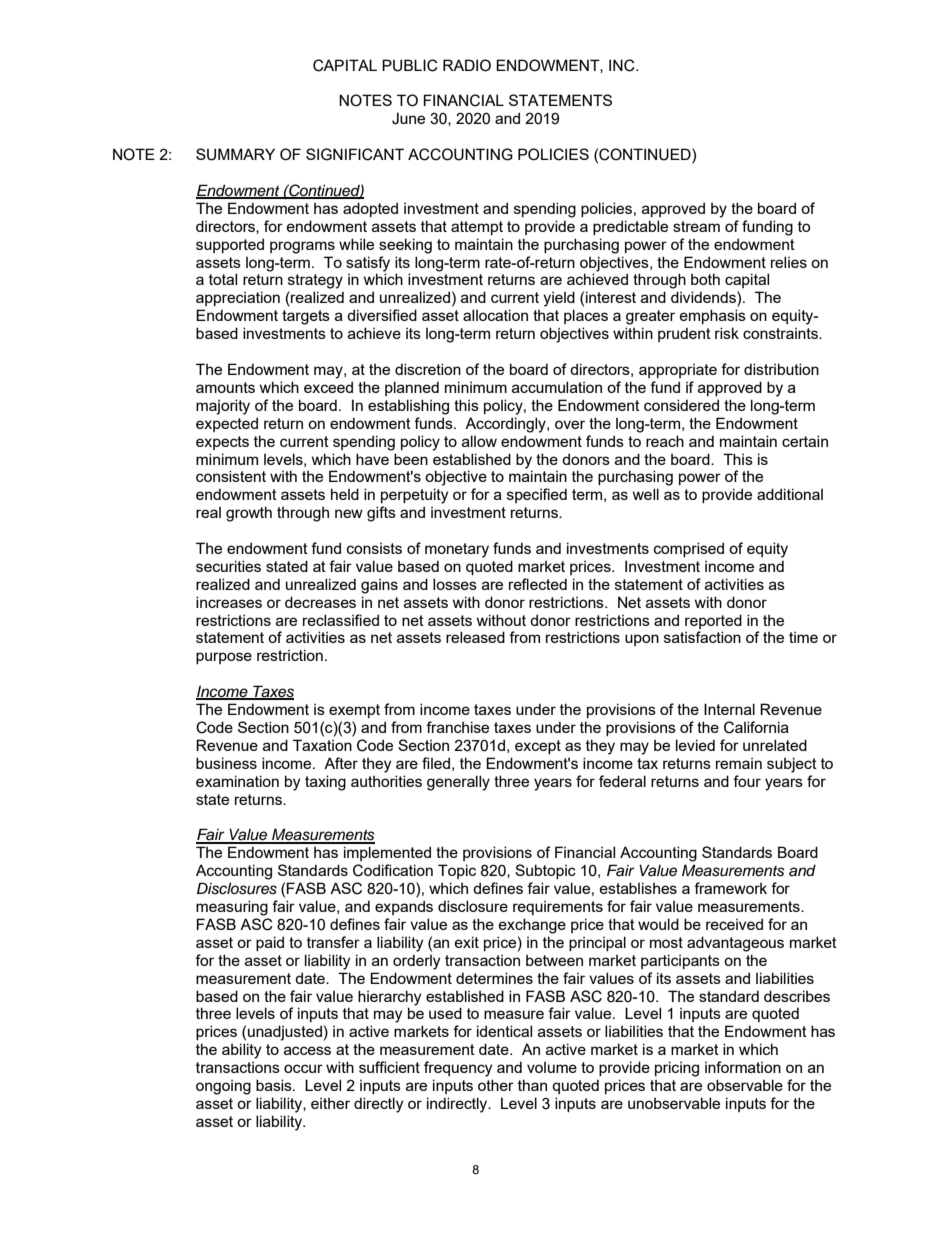  I want to click on occur, so click(303, 1068).
